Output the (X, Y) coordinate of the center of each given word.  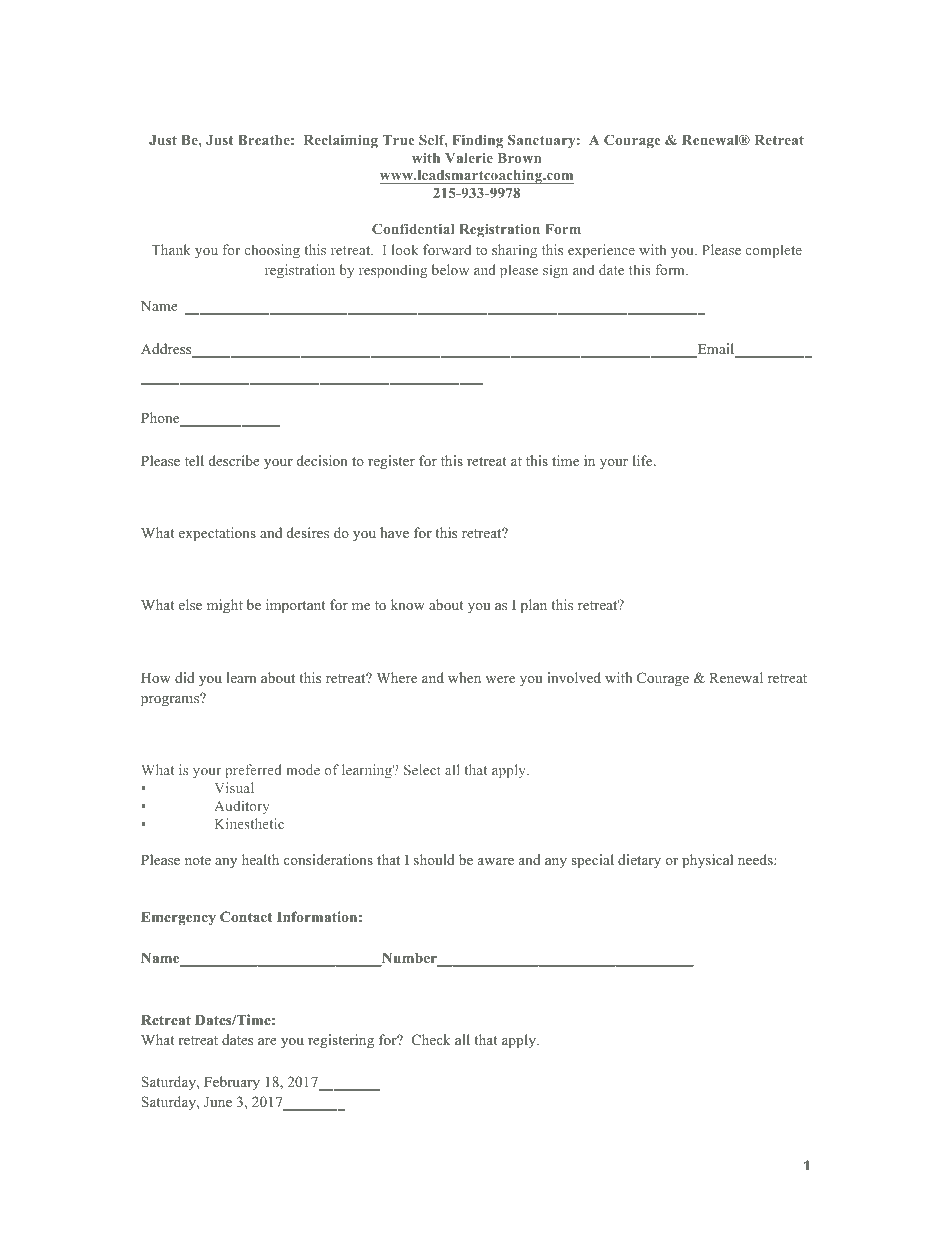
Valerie (469, 157)
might (225, 606)
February (232, 1083)
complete (774, 251)
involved (574, 677)
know (408, 604)
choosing (272, 251)
